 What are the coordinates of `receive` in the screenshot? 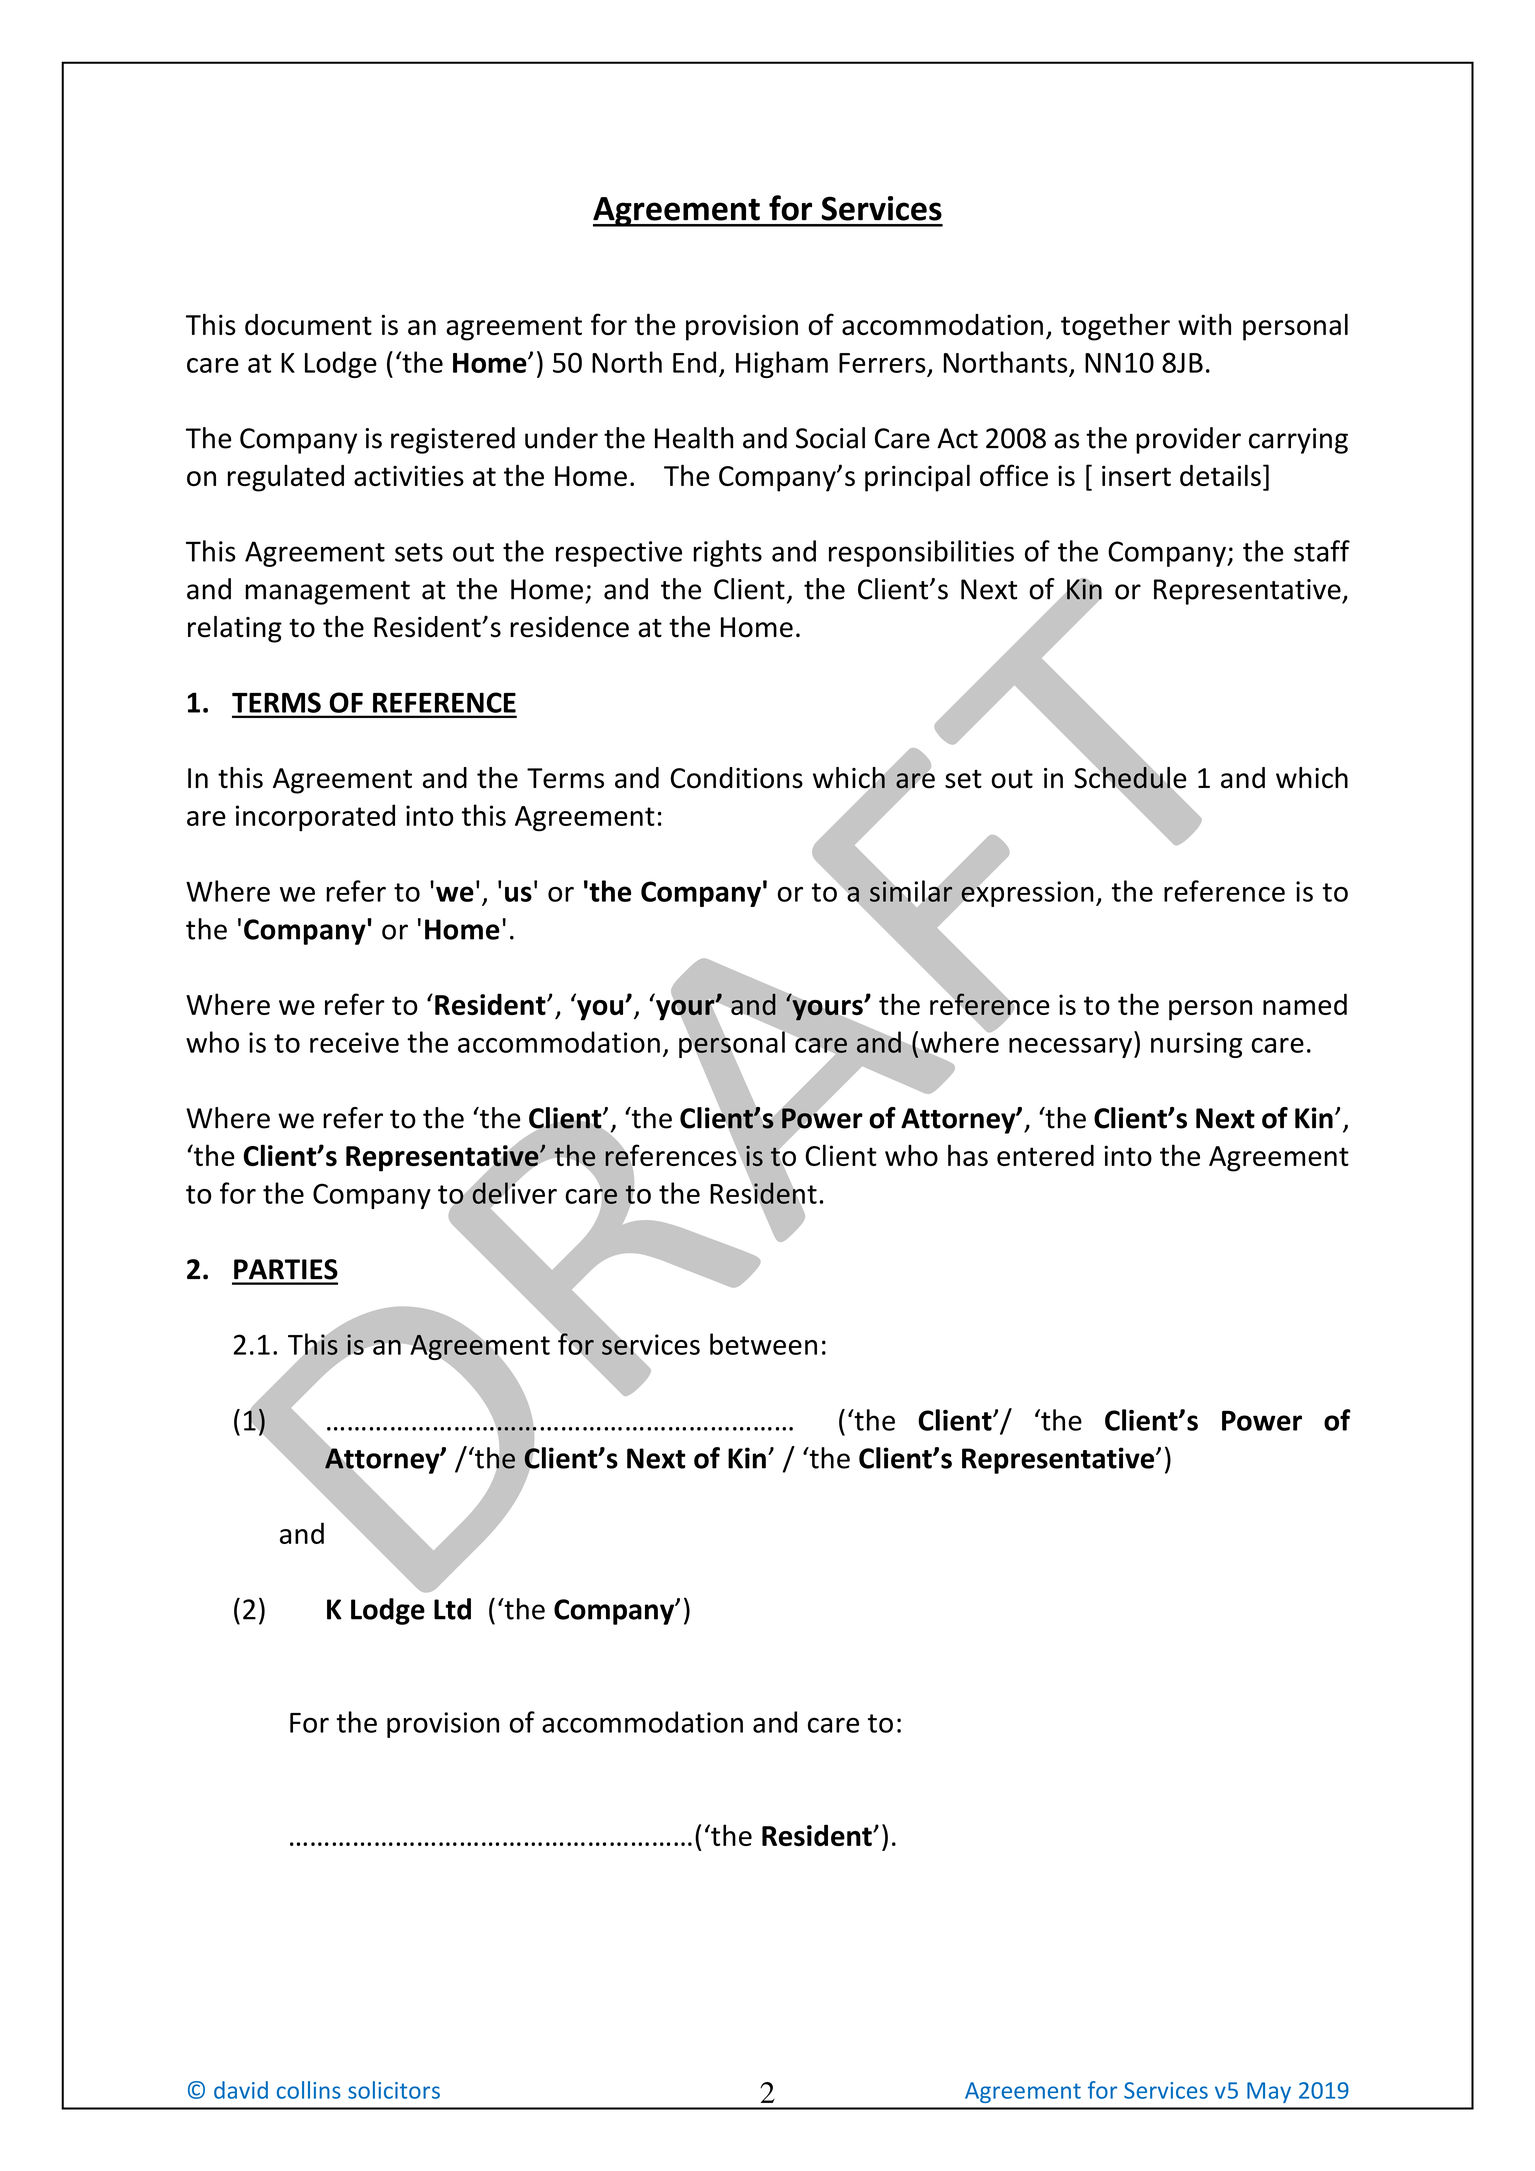 It's located at (354, 1042).
